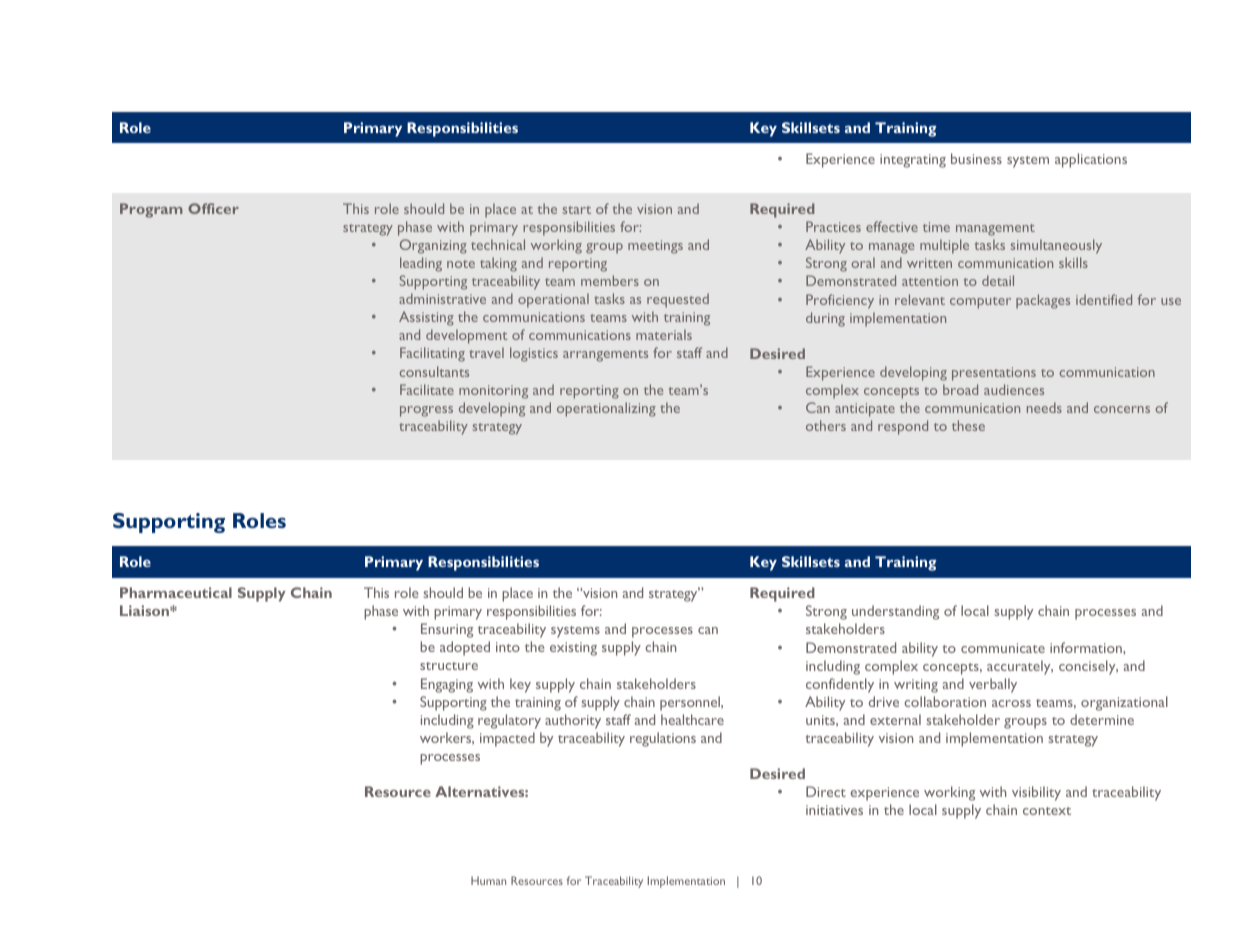  What do you see at coordinates (176, 592) in the screenshot?
I see `Pharmaceutical` at bounding box center [176, 592].
